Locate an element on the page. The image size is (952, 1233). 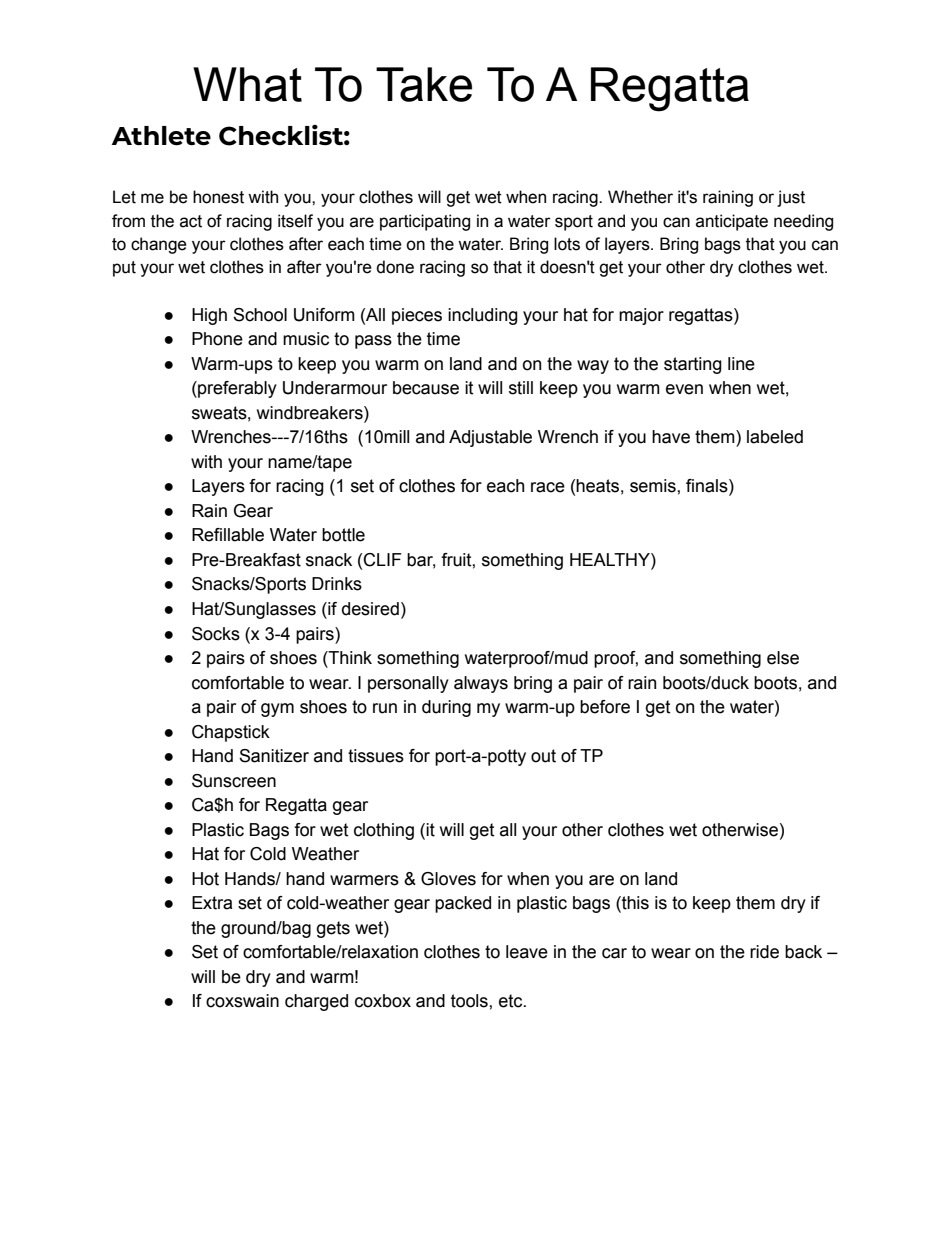
coxswain is located at coordinates (242, 1001).
